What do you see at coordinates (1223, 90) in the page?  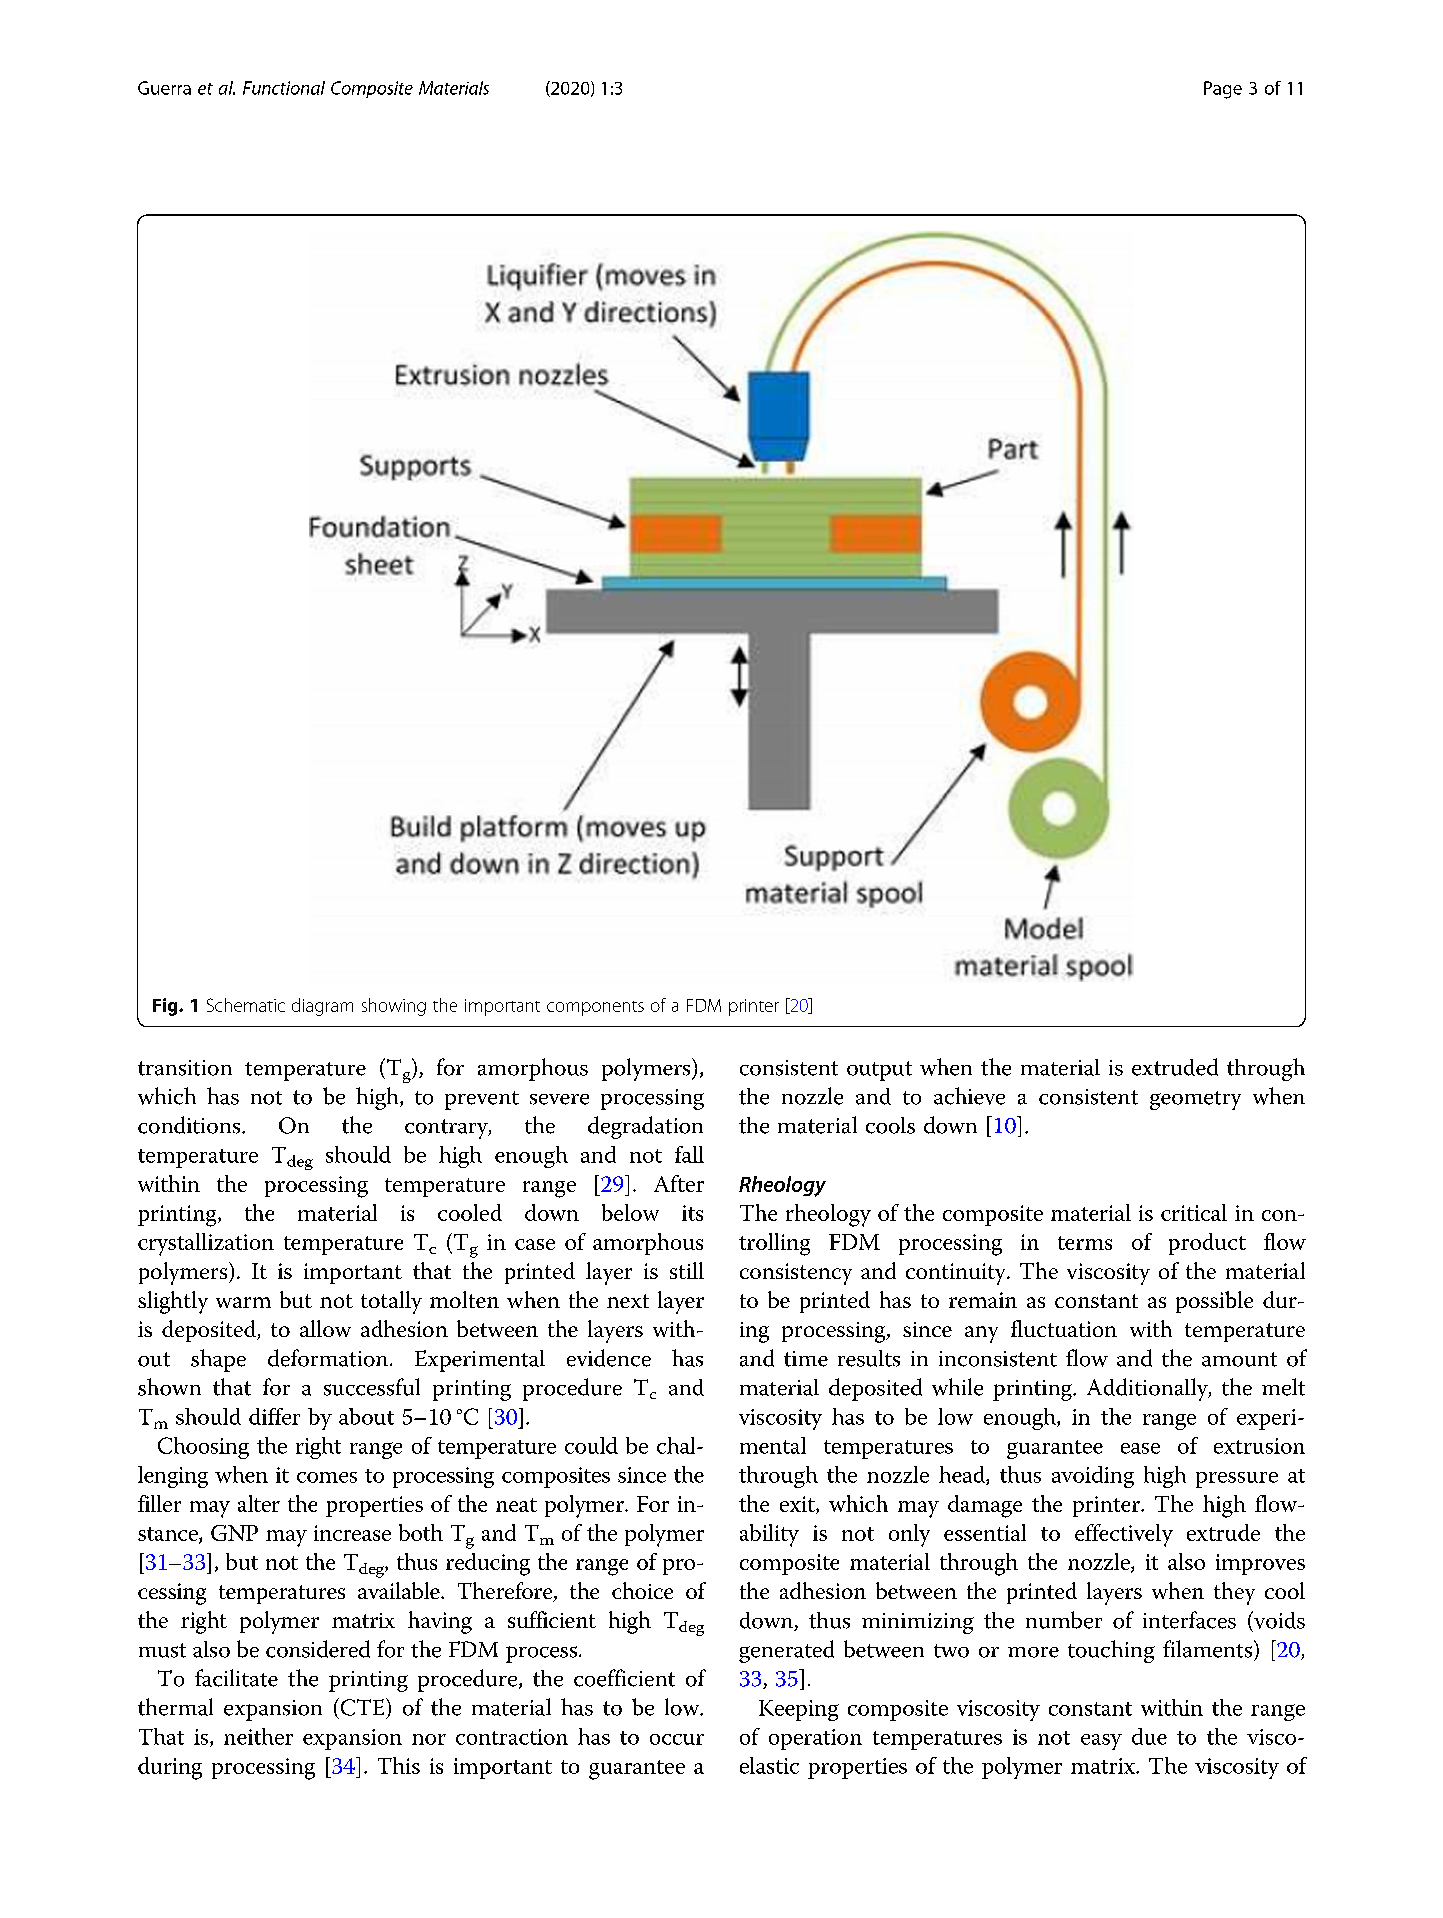 I see `Page` at bounding box center [1223, 90].
